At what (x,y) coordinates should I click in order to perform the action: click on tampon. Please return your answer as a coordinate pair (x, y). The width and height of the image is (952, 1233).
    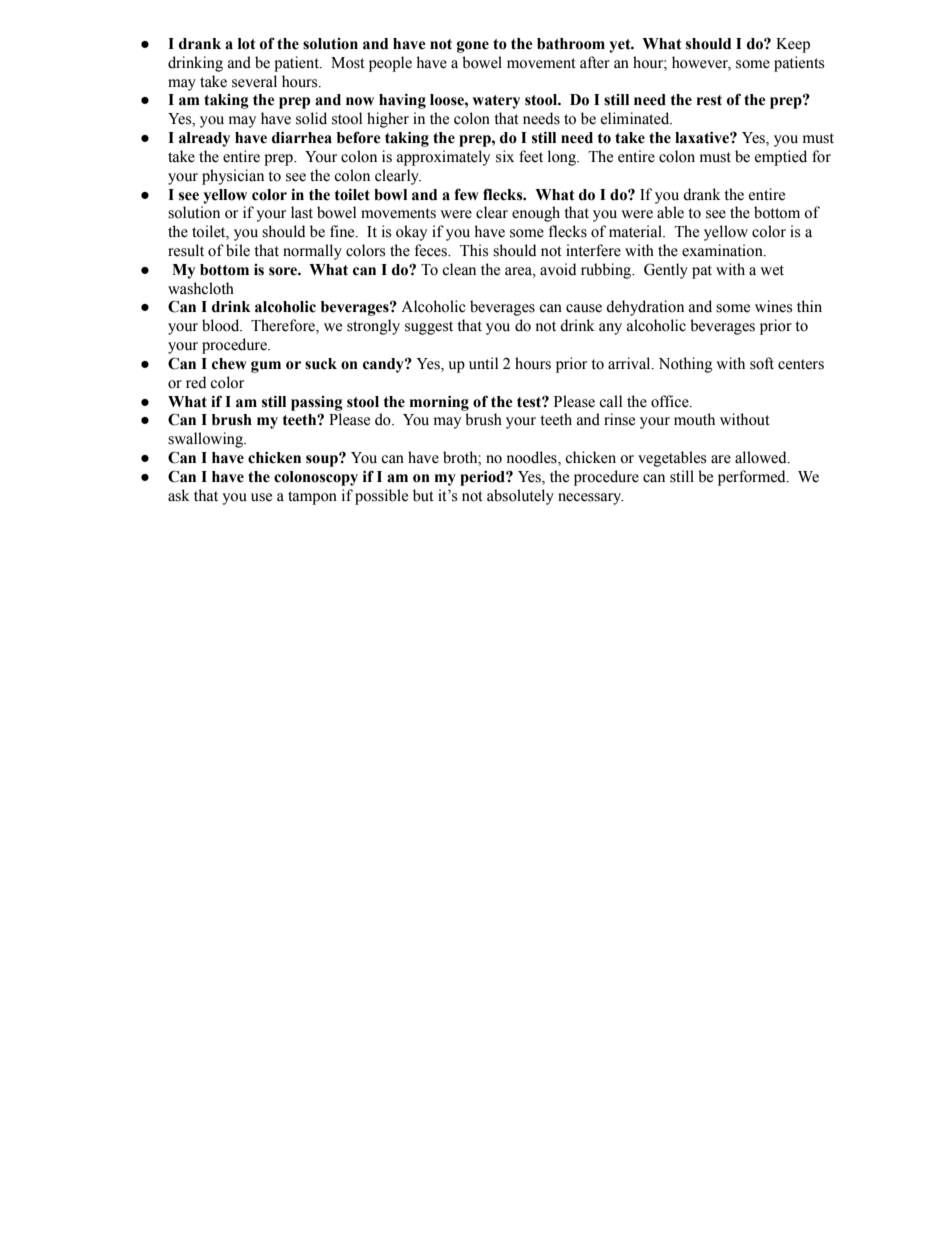
    Looking at the image, I should click on (312, 498).
